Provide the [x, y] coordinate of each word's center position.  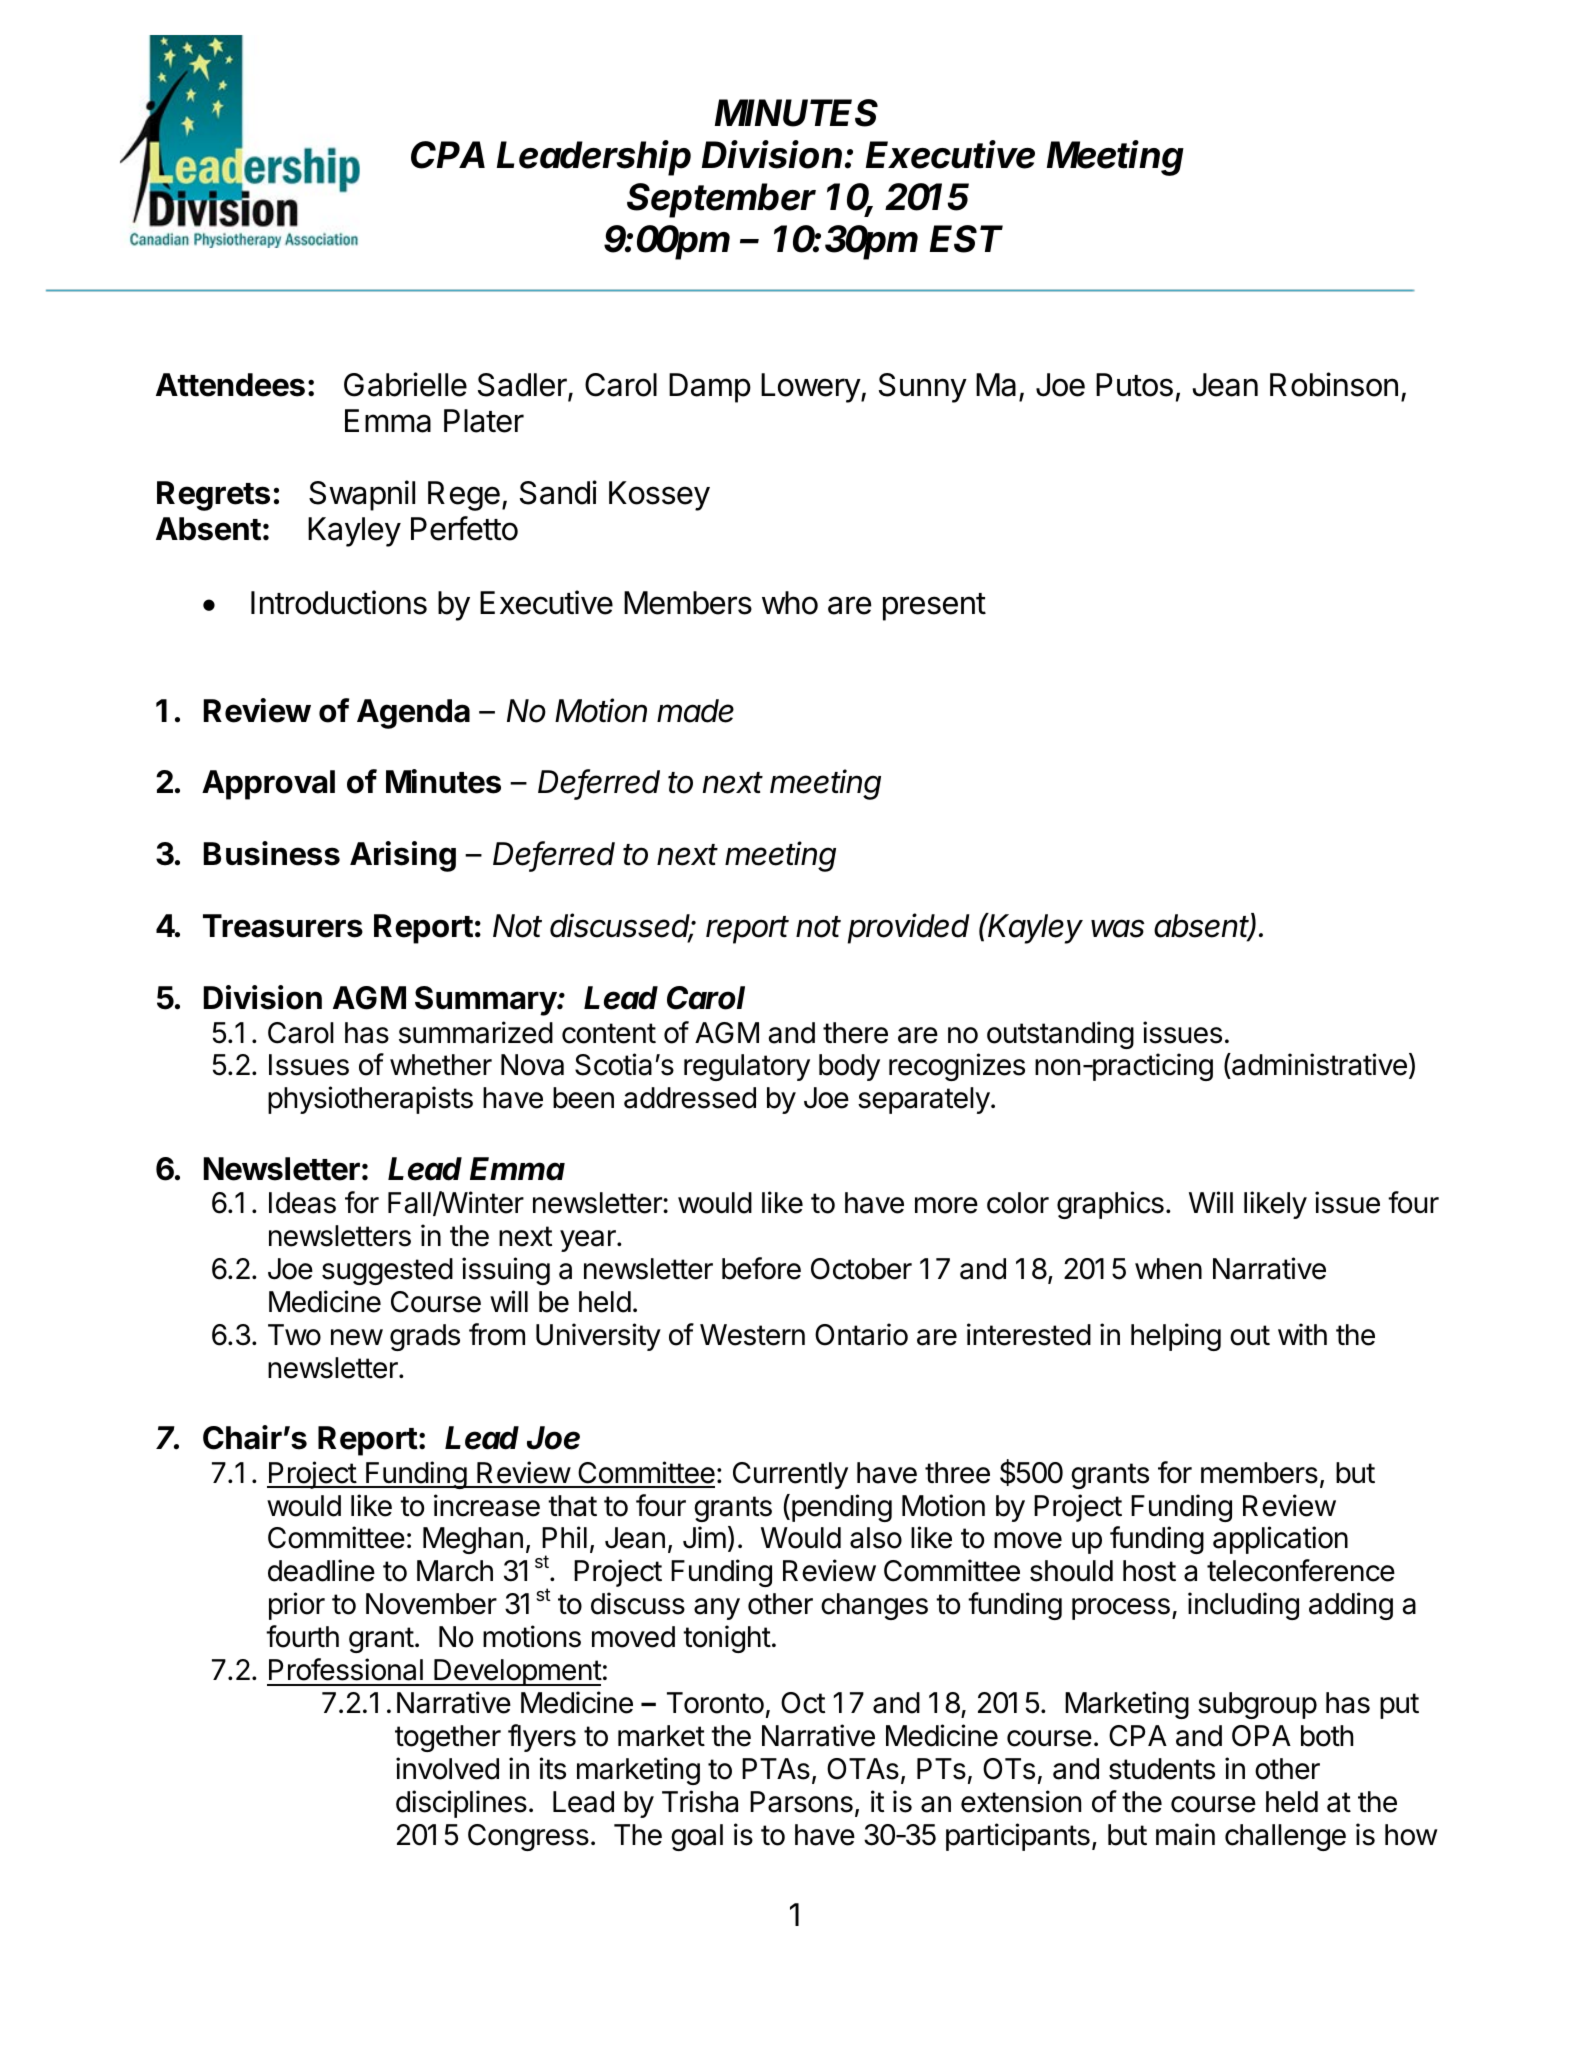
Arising [403, 856]
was [1118, 928]
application [1280, 1540]
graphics [1110, 1205]
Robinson [1334, 384]
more [946, 1205]
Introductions [339, 602]
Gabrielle [405, 384]
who [790, 603]
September [721, 200]
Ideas [302, 1203]
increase [487, 1505]
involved [447, 1768]
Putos [1134, 385]
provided [909, 928]
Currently [790, 1475]
